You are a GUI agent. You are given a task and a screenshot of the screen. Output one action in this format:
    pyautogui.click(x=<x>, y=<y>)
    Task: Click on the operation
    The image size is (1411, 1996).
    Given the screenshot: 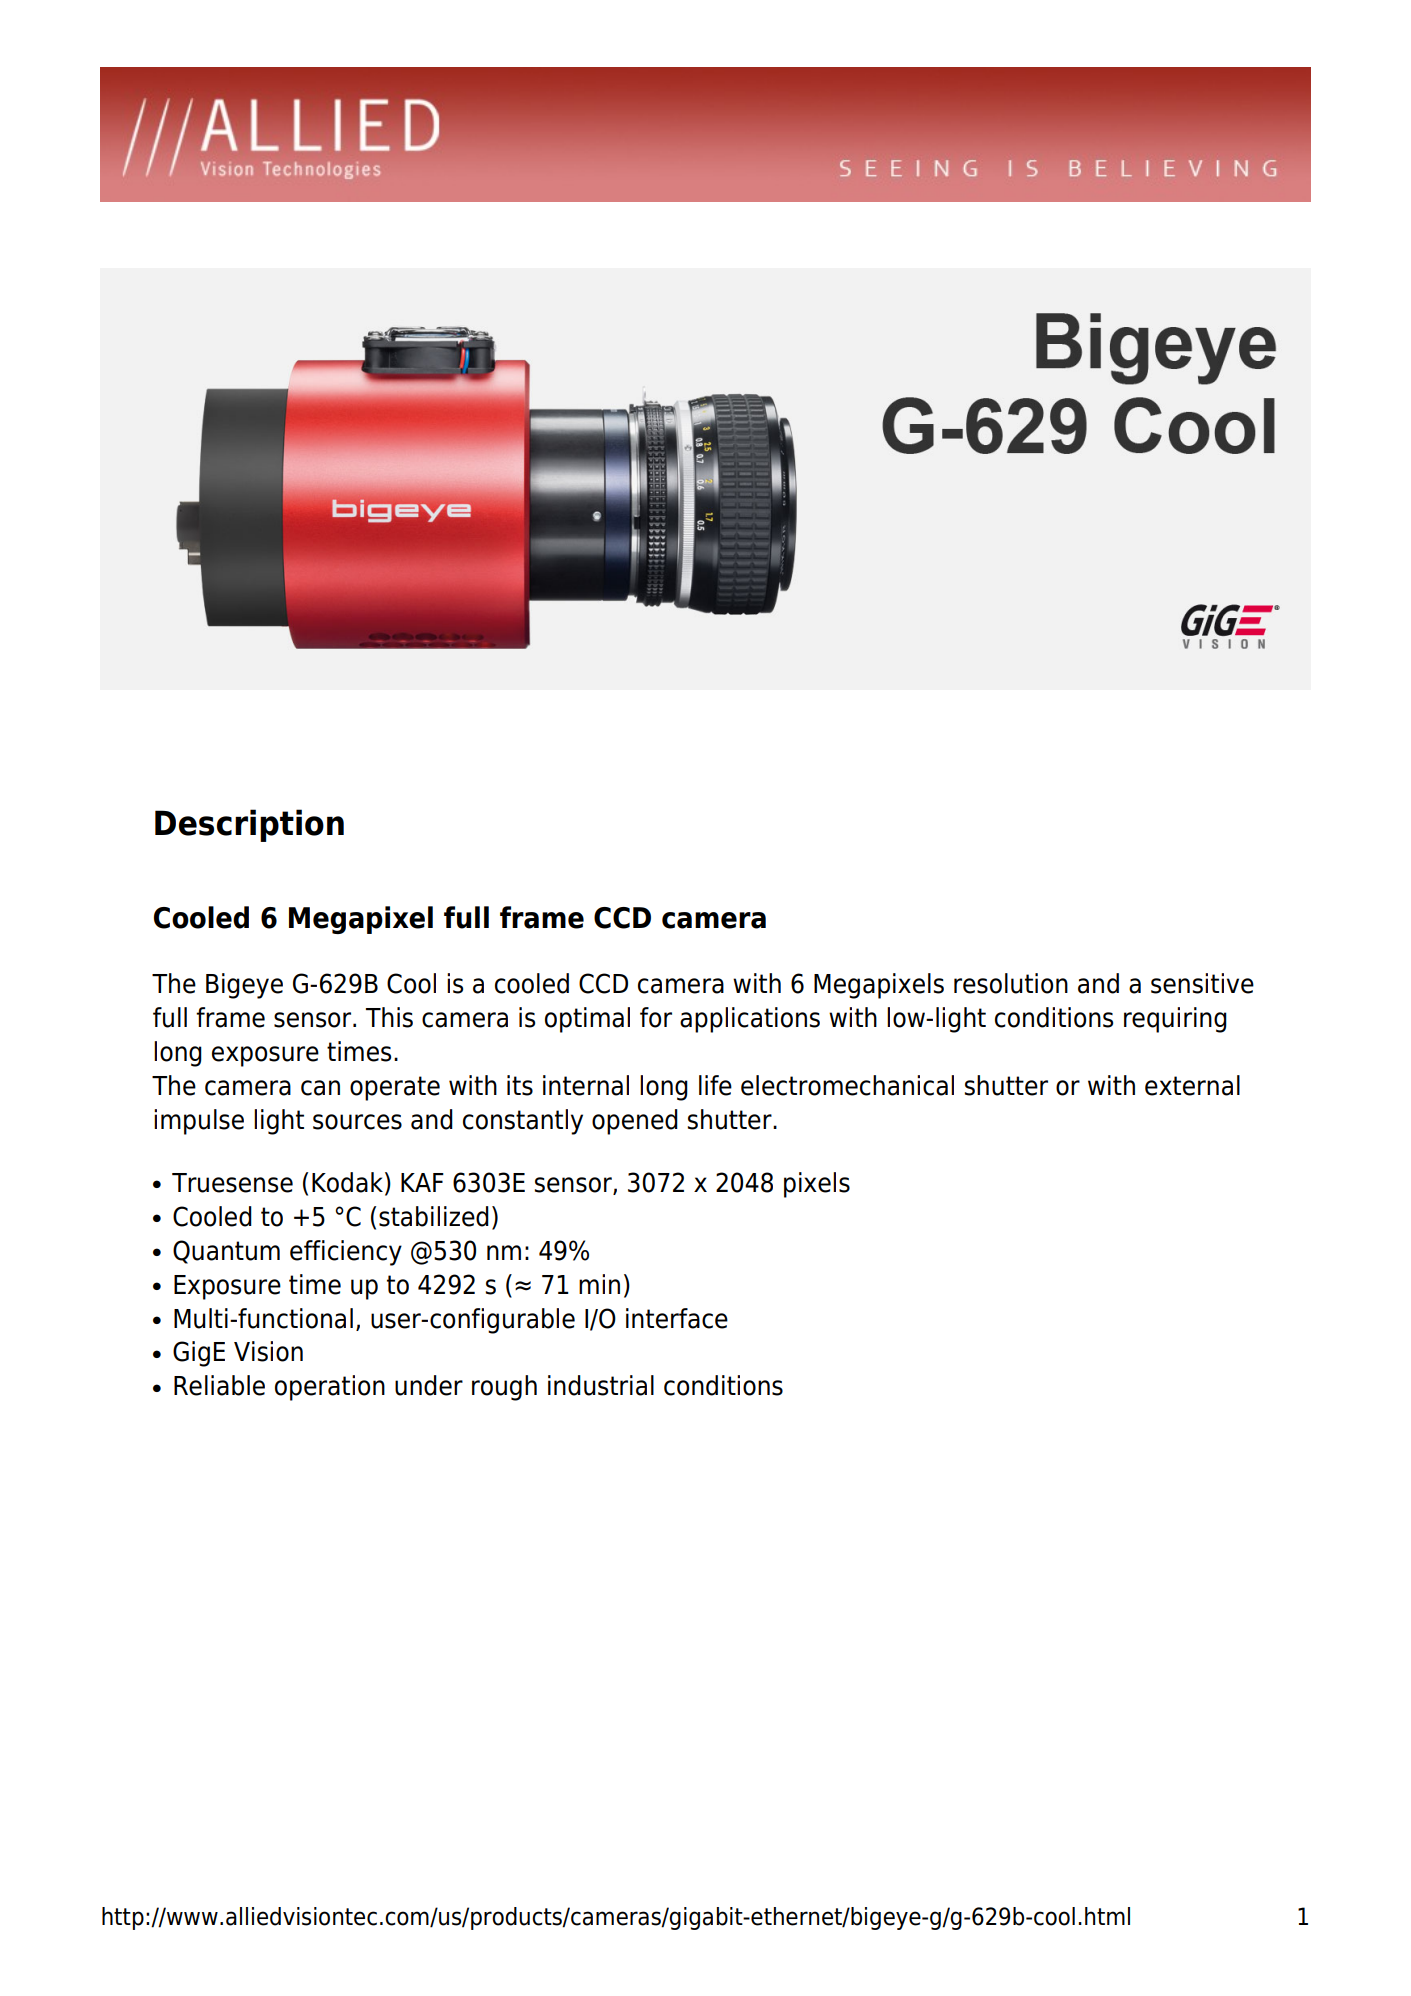 What is the action you would take?
    pyautogui.click(x=330, y=1388)
